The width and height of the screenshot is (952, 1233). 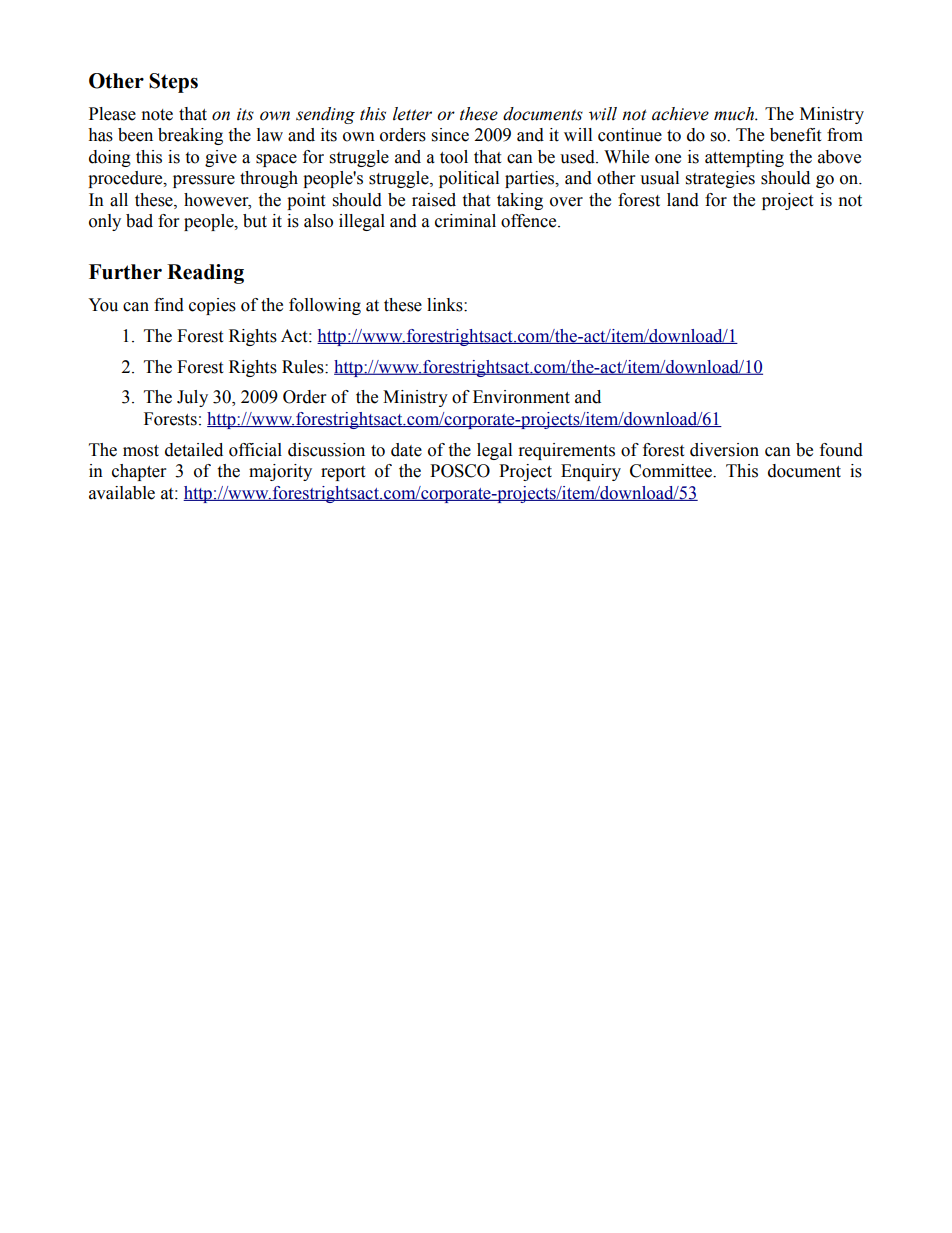 I want to click on bad, so click(x=139, y=221).
